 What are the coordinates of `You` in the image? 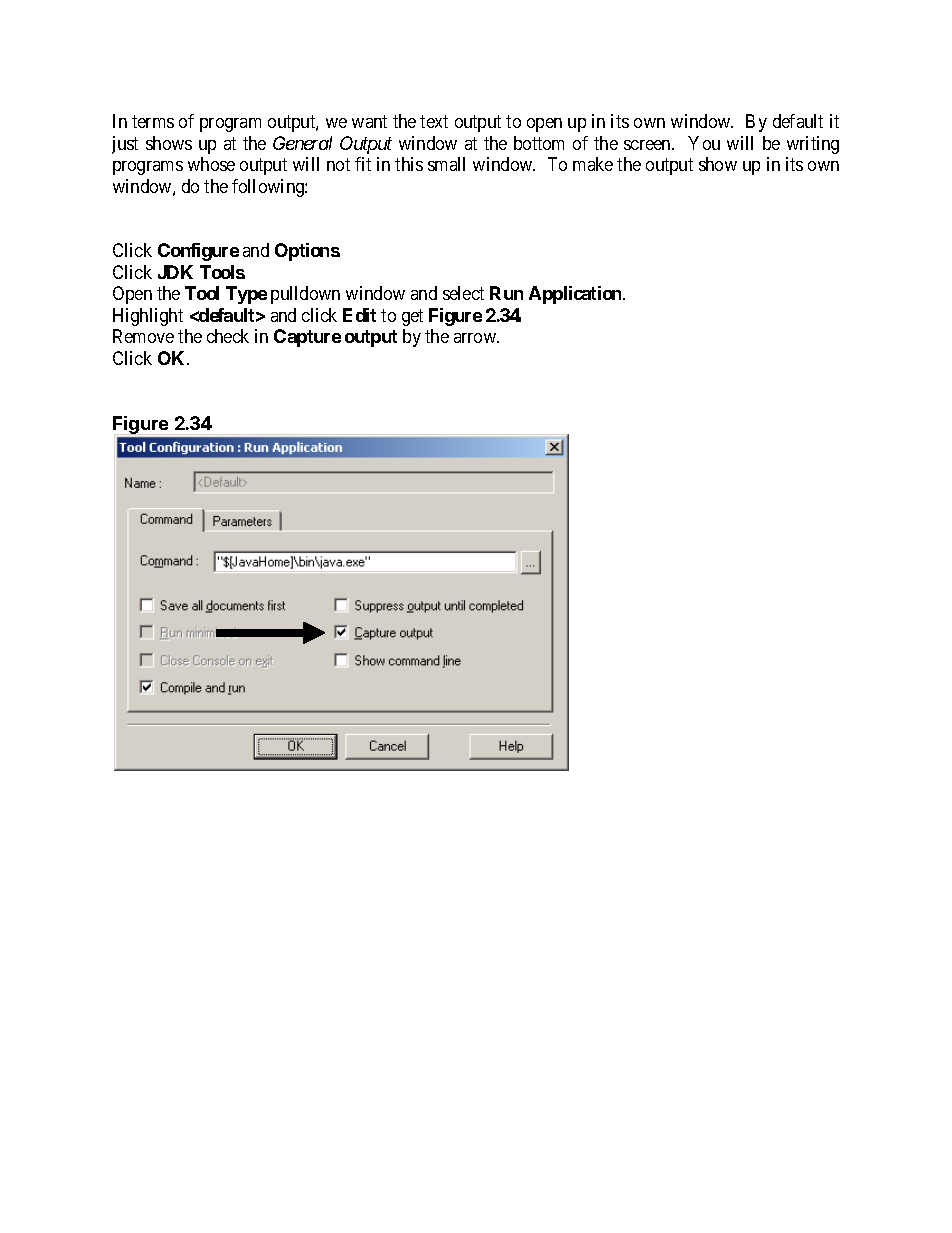 It's located at (704, 143).
